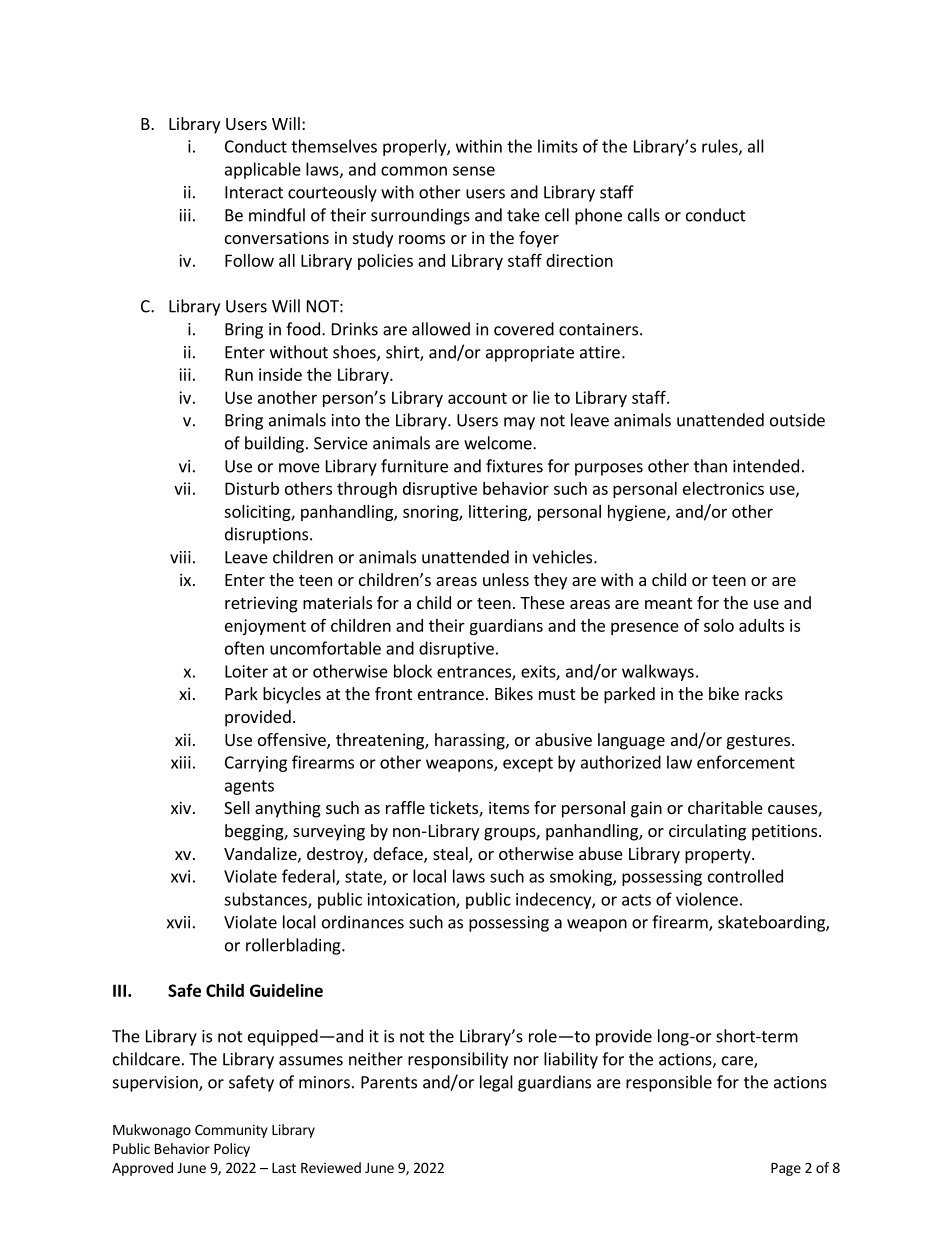 The image size is (952, 1233). I want to click on outside, so click(797, 420).
